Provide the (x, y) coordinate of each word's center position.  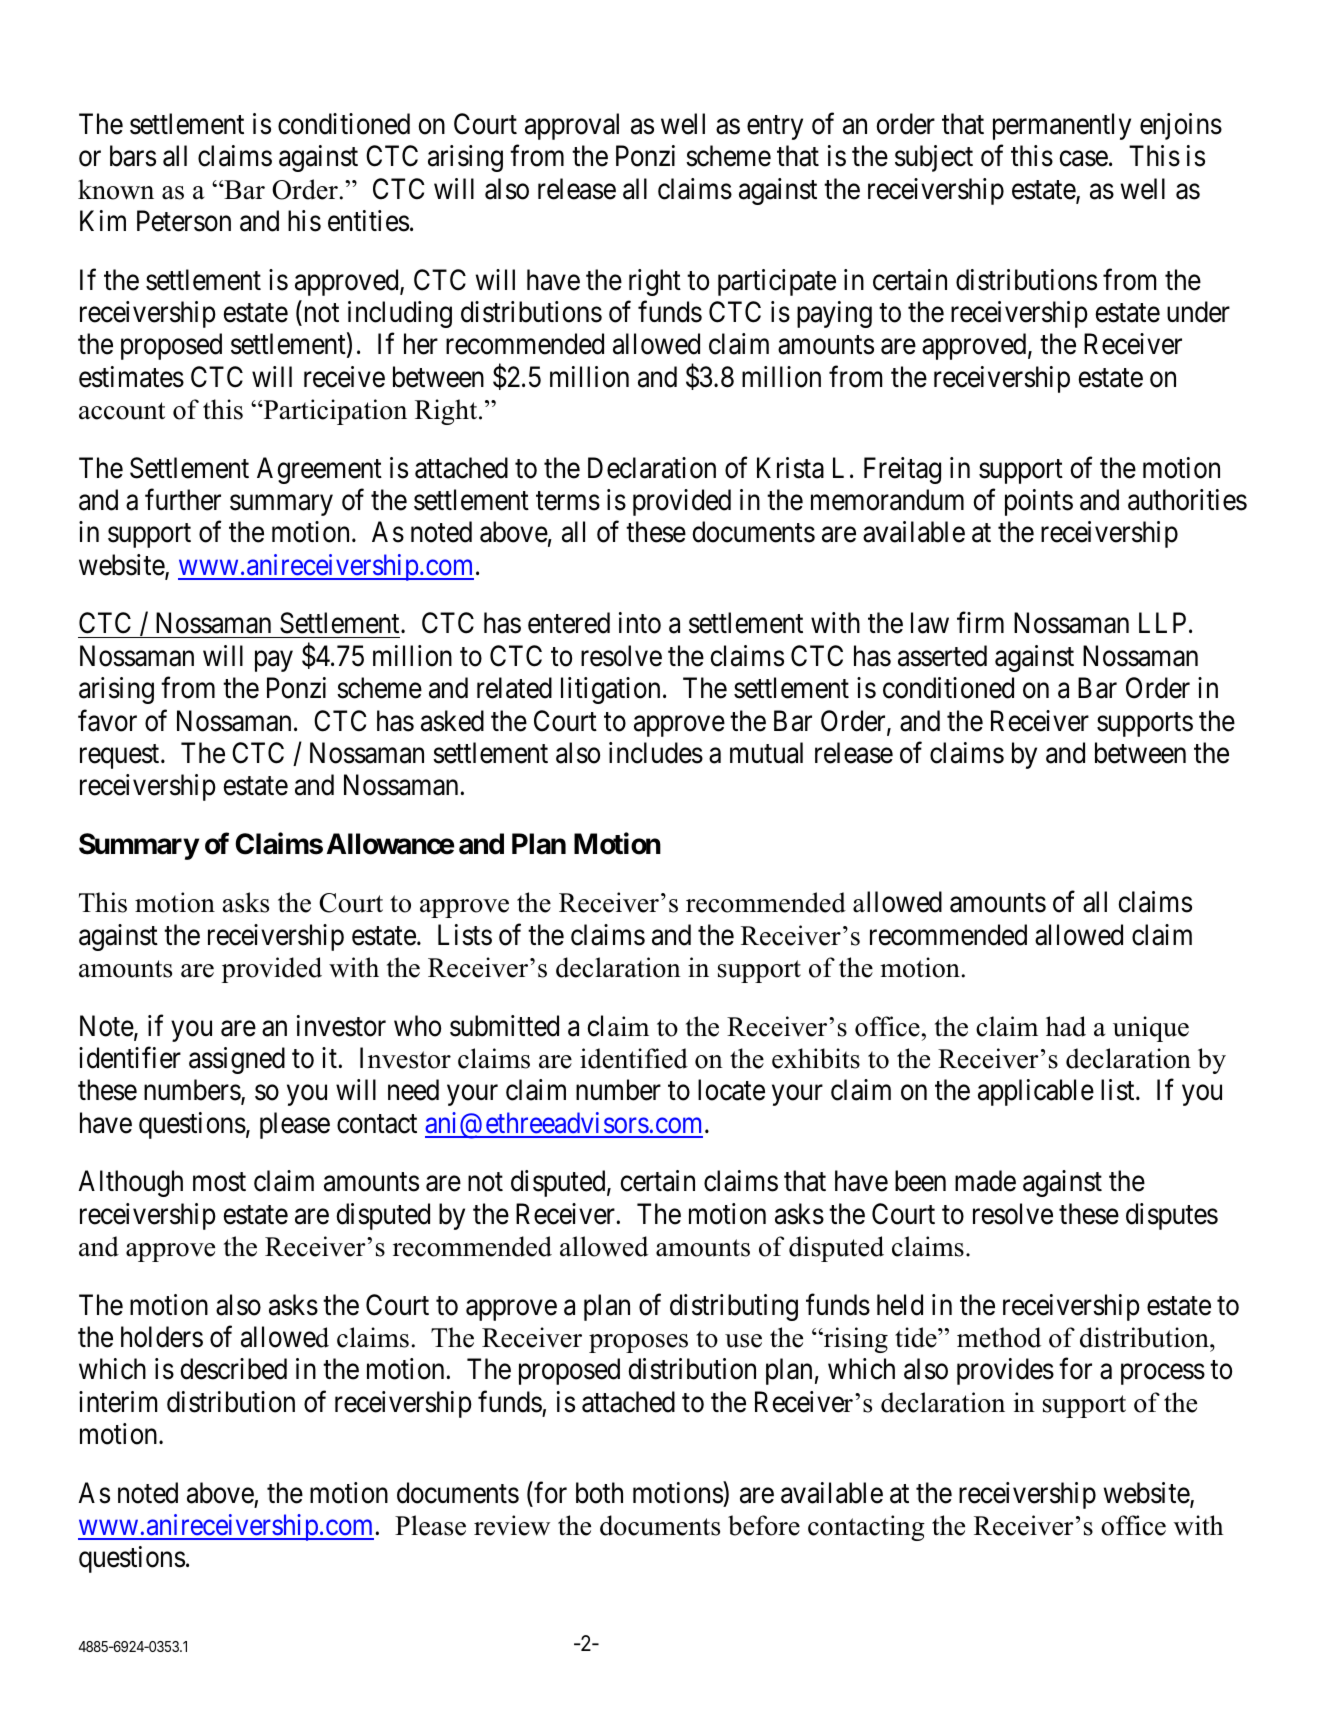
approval (572, 126)
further (183, 500)
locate (731, 1090)
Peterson (184, 221)
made (985, 1181)
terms (568, 501)
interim (118, 1402)
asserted (942, 656)
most (219, 1182)
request (121, 757)
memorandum (887, 500)
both (599, 1493)
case (1083, 159)
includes (656, 753)
